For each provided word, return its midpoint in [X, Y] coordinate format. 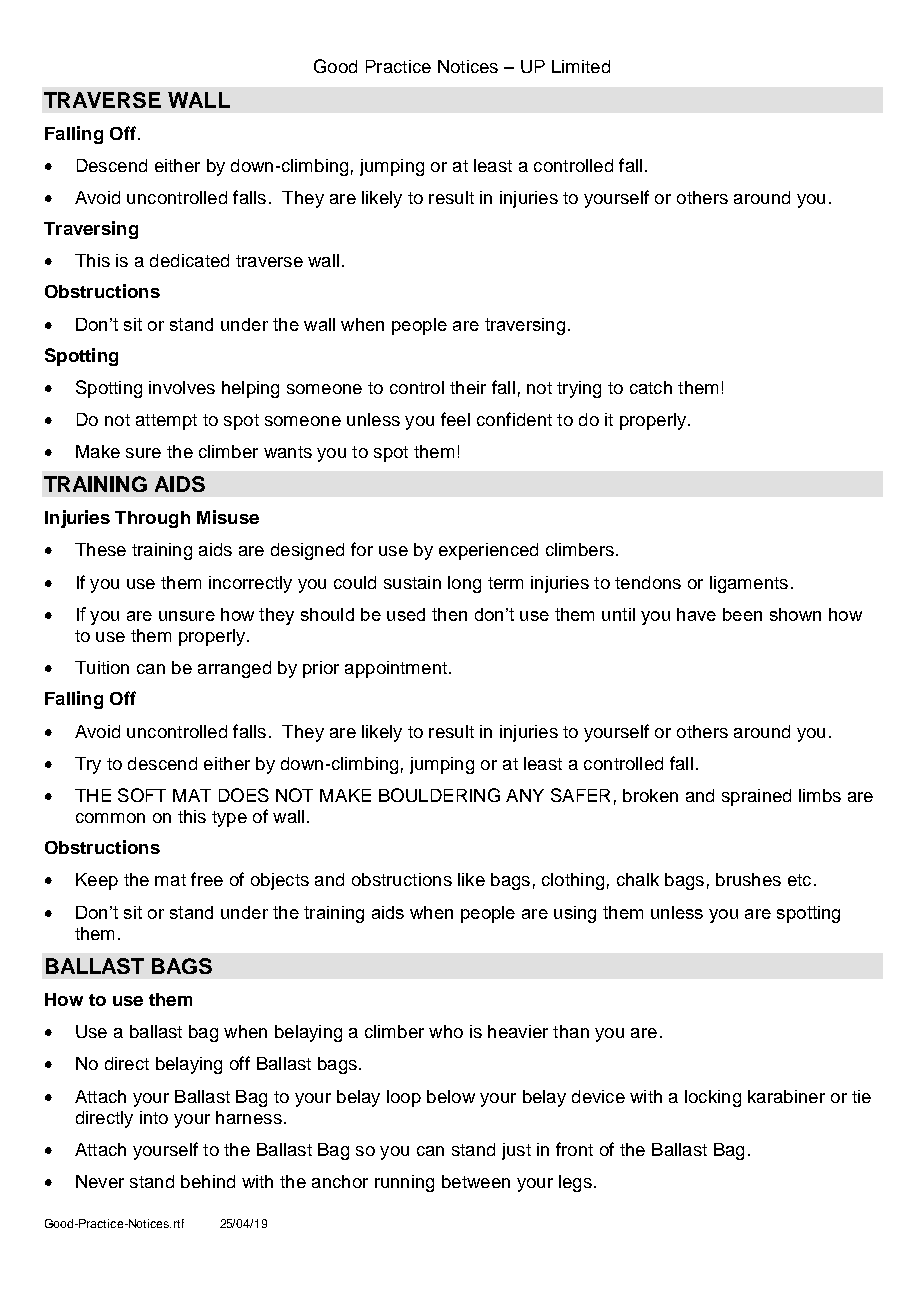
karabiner [786, 1096]
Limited [581, 66]
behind [208, 1181]
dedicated [189, 260]
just [516, 1151]
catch [651, 387]
